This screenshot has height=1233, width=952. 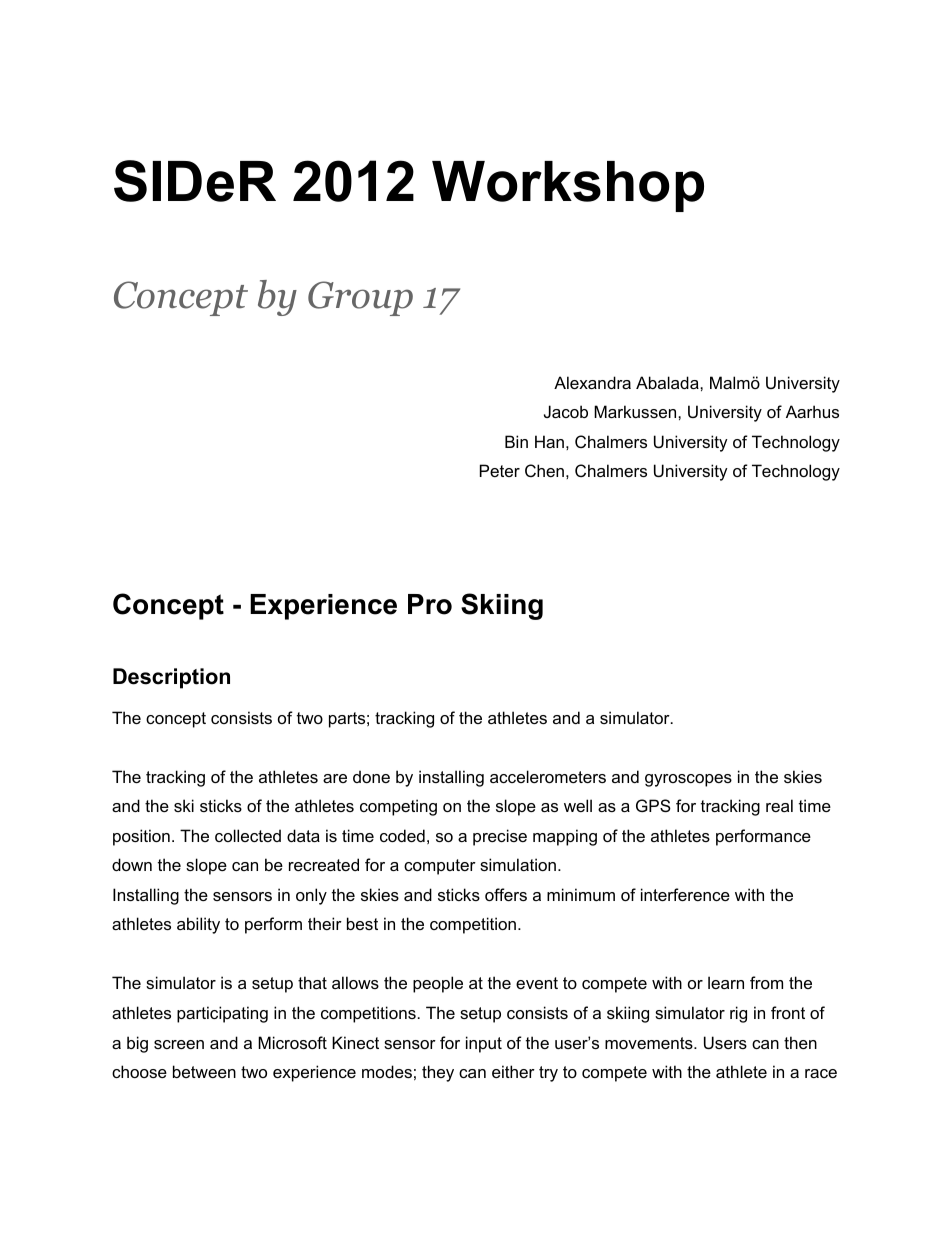 What do you see at coordinates (516, 441) in the screenshot?
I see `Bin` at bounding box center [516, 441].
